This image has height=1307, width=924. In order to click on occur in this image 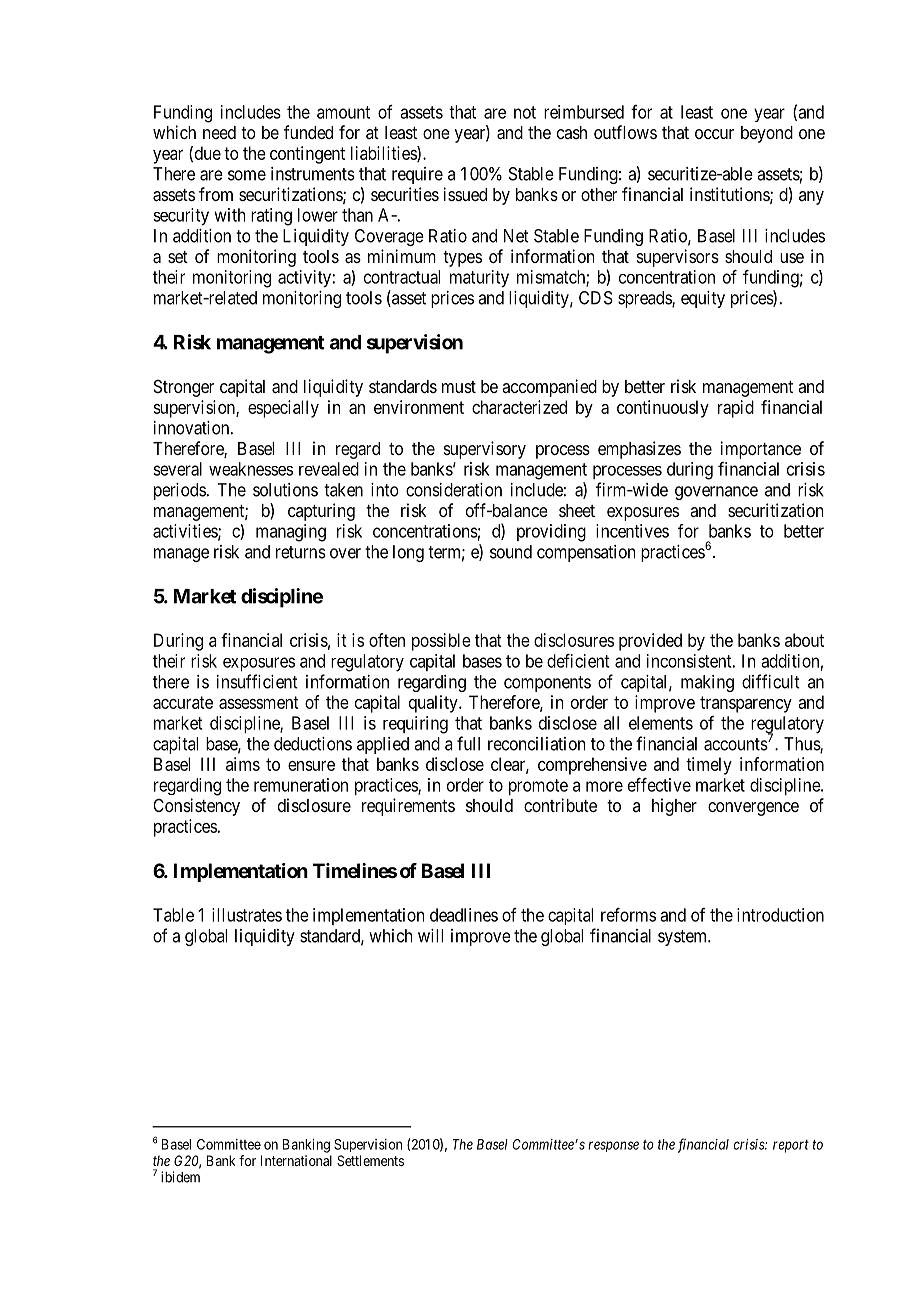, I will do `click(714, 134)`.
